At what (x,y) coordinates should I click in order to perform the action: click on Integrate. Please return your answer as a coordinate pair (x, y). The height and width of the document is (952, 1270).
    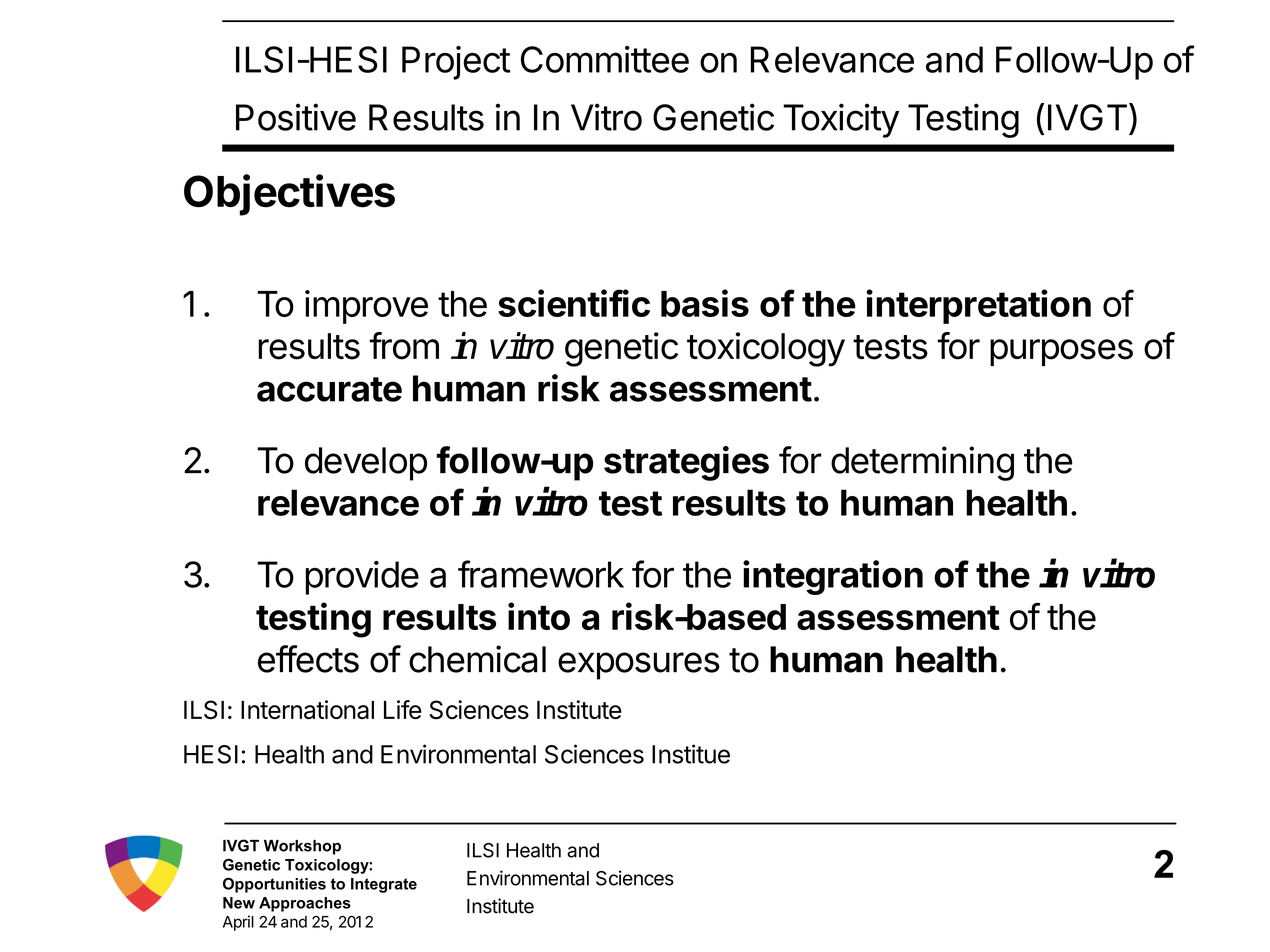
    Looking at the image, I should click on (384, 885).
